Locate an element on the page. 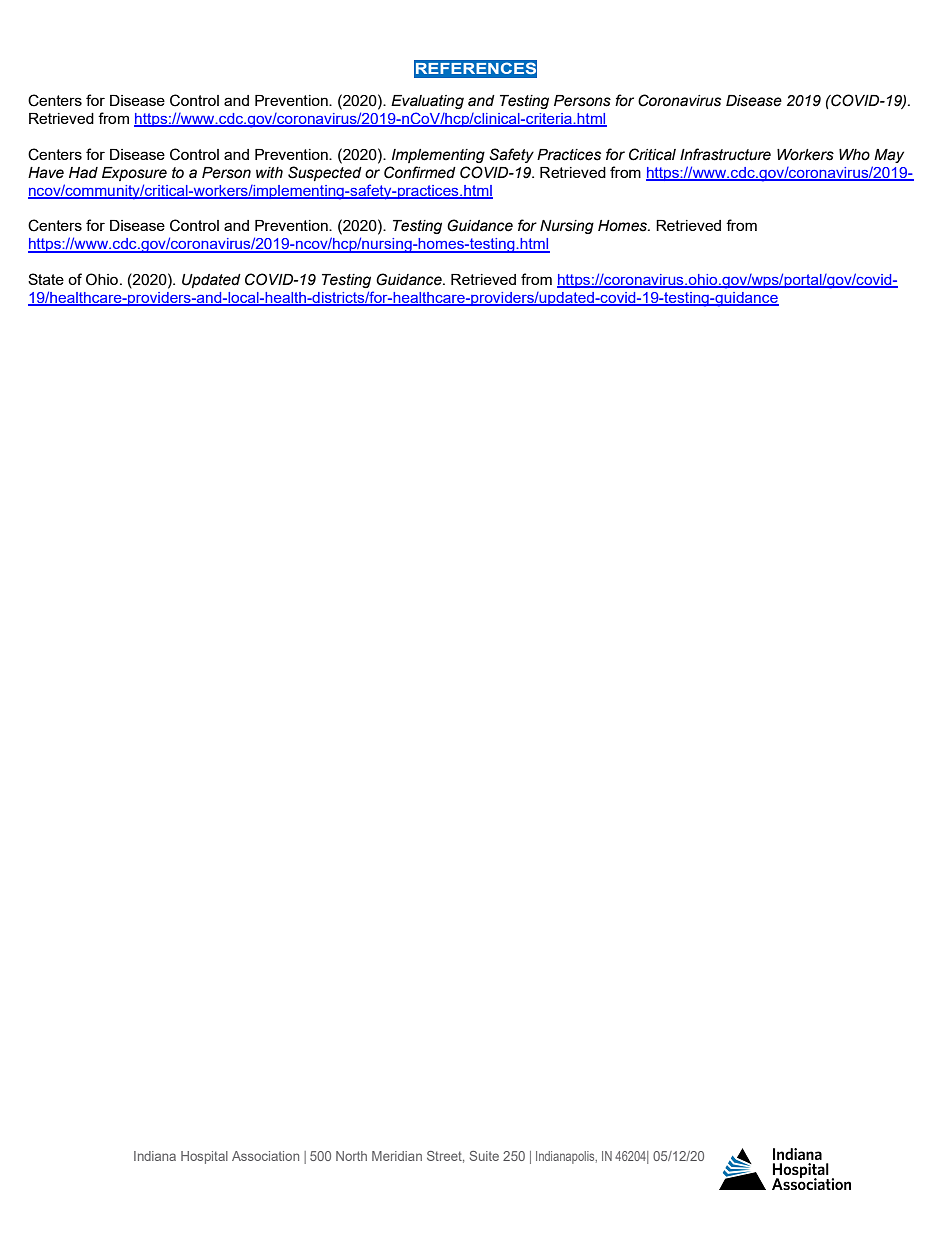 The height and width of the page is (1233, 952). Infrastructure is located at coordinates (725, 154).
